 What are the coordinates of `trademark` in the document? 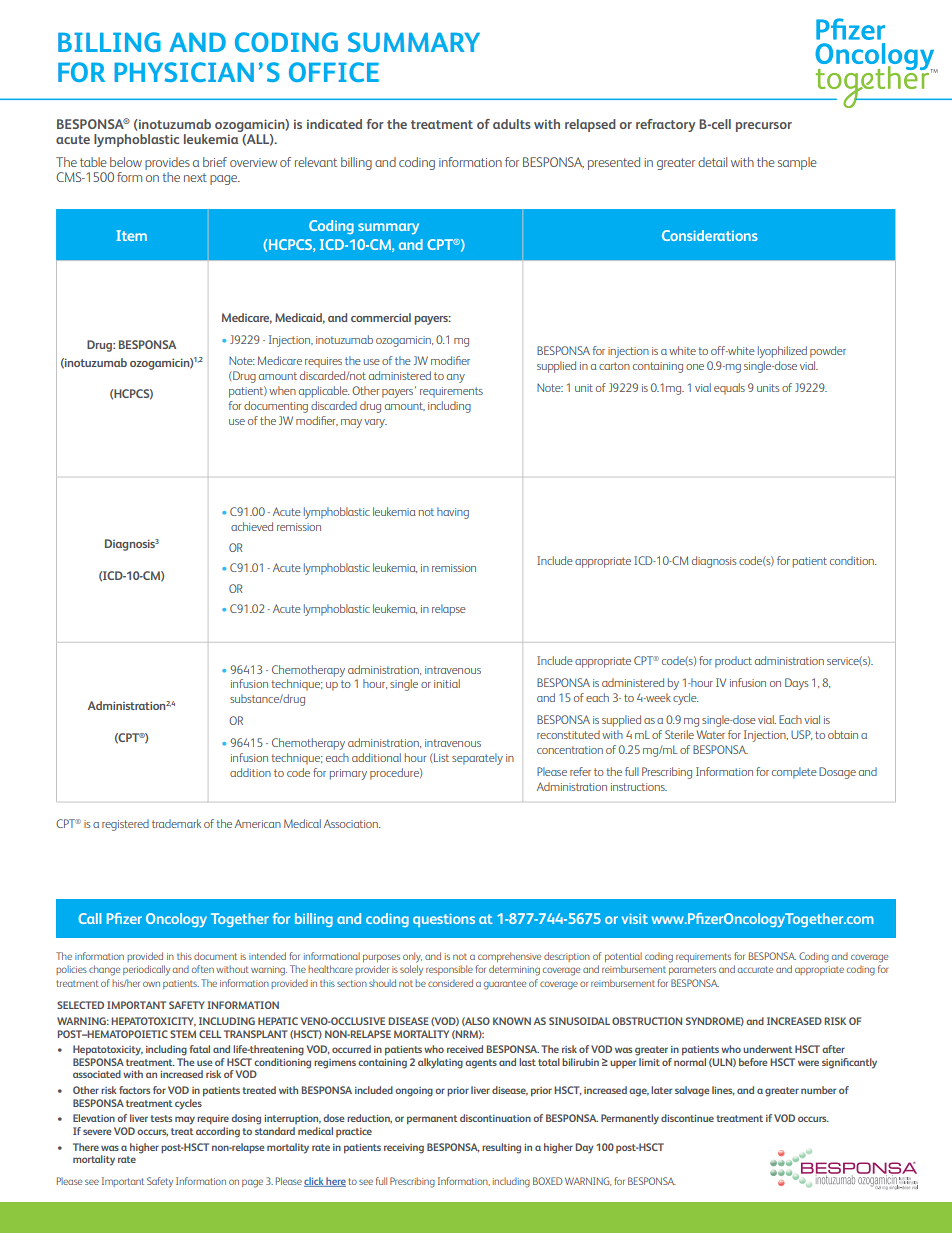 It's located at (176, 823).
